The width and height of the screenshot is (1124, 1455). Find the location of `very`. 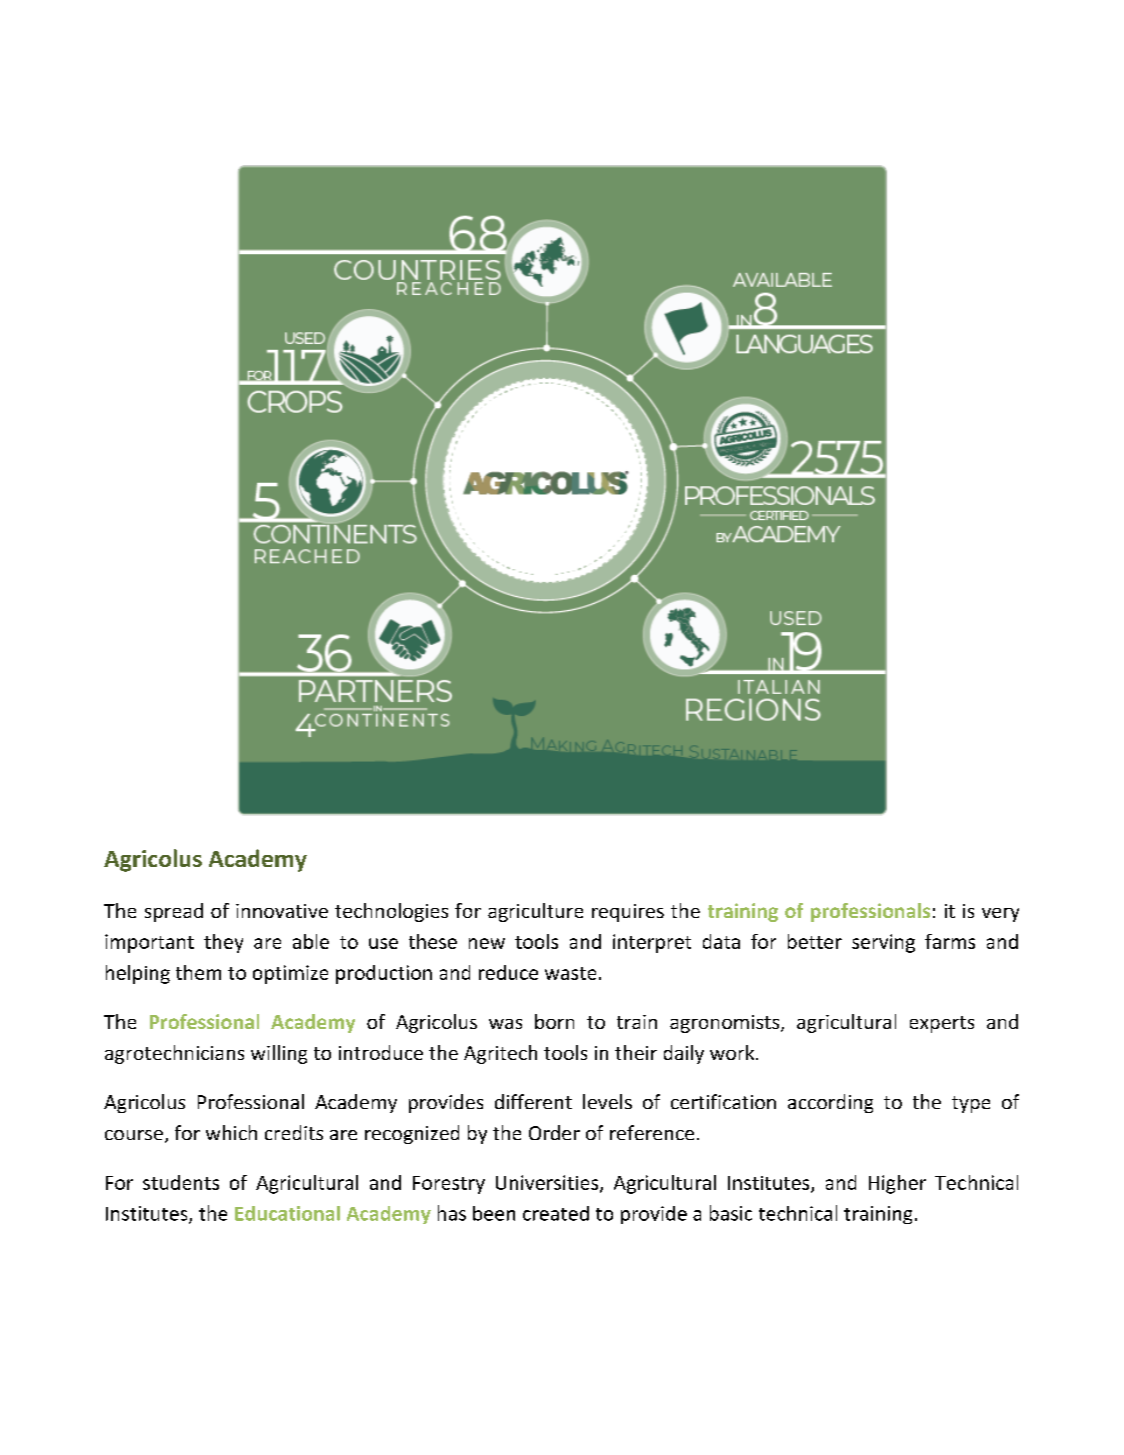

very is located at coordinates (1000, 915).
